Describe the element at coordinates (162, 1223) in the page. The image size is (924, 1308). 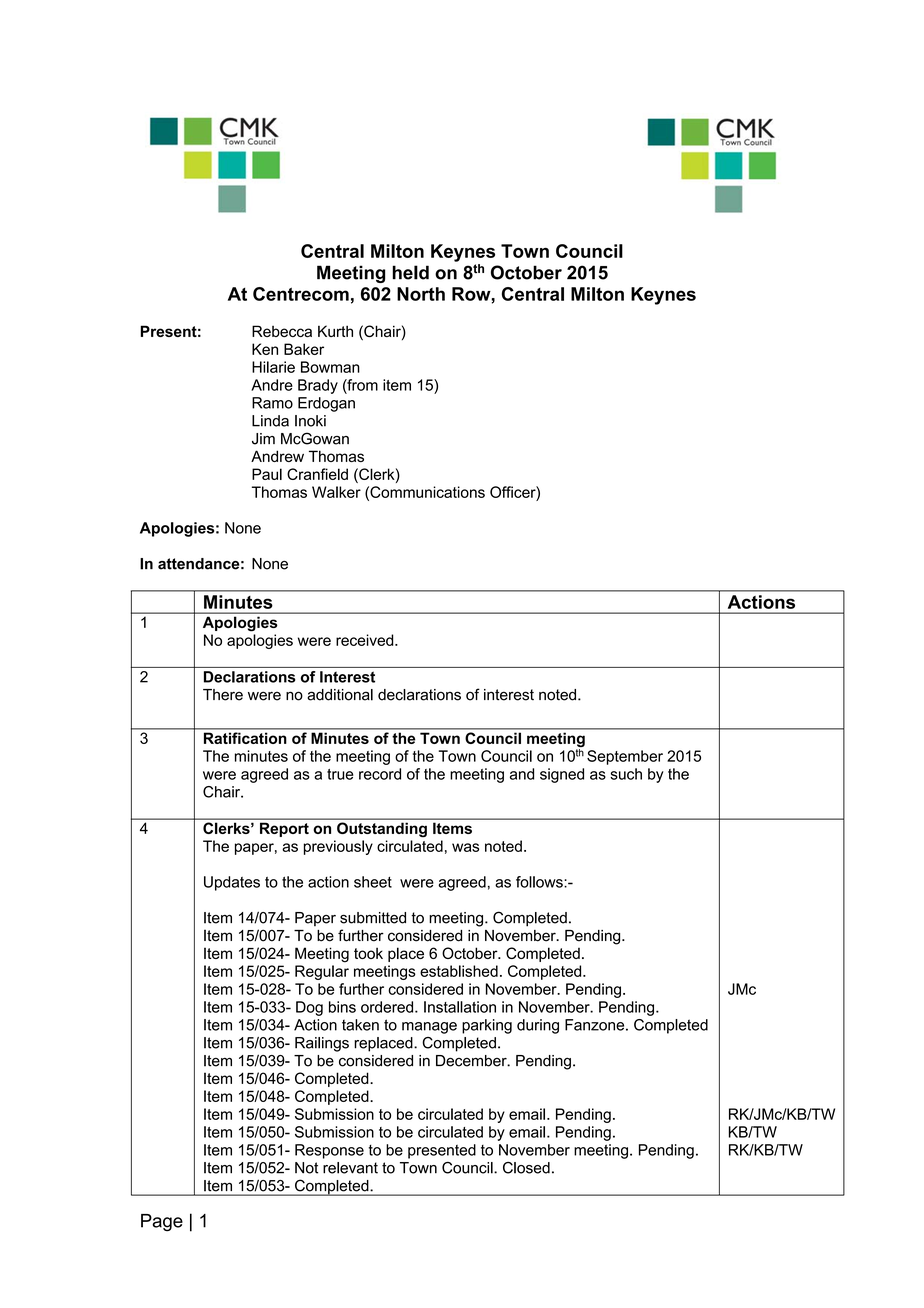
I see `Page` at that location.
